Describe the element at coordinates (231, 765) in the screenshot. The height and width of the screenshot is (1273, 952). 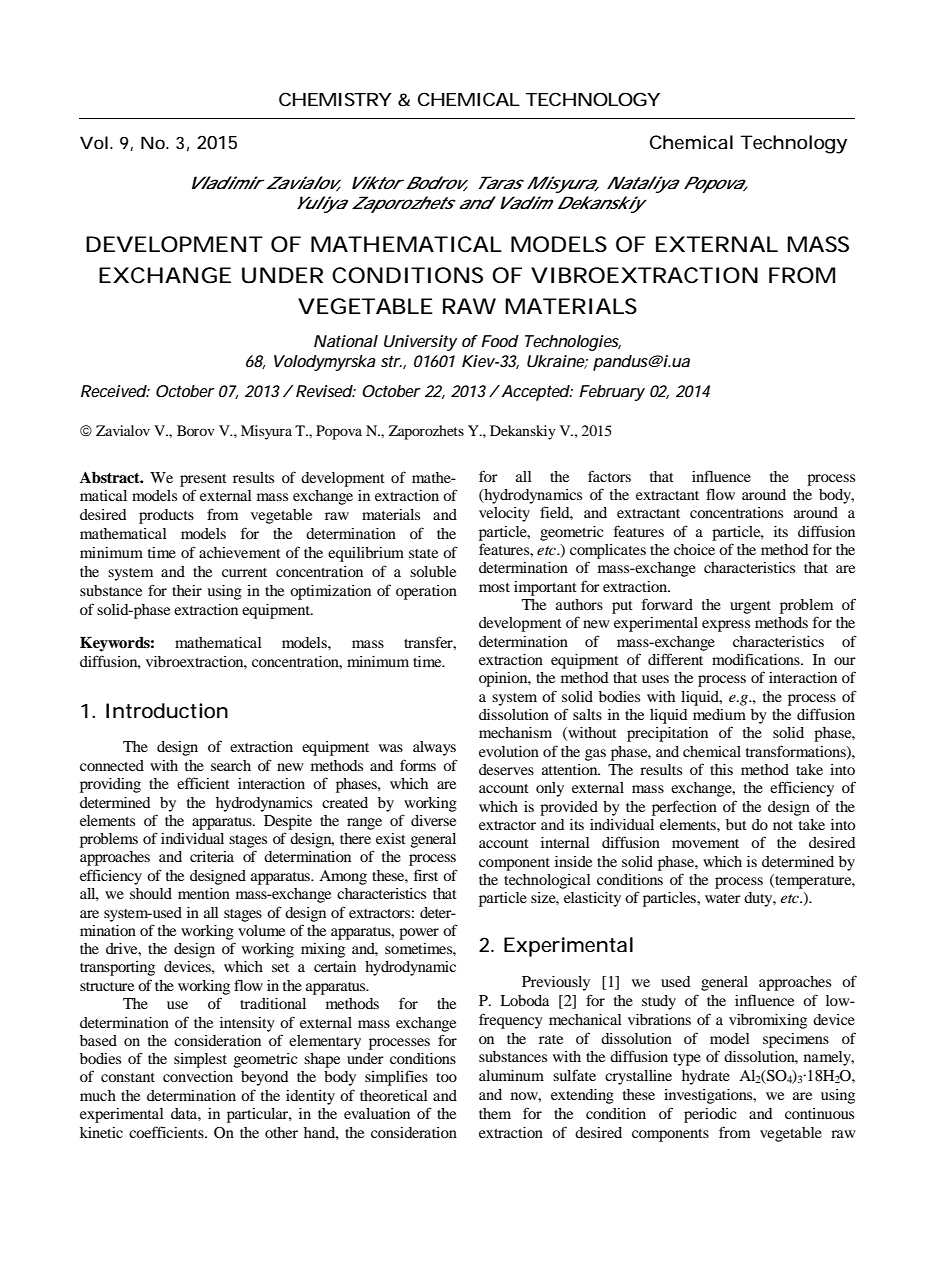
I see `search` at that location.
